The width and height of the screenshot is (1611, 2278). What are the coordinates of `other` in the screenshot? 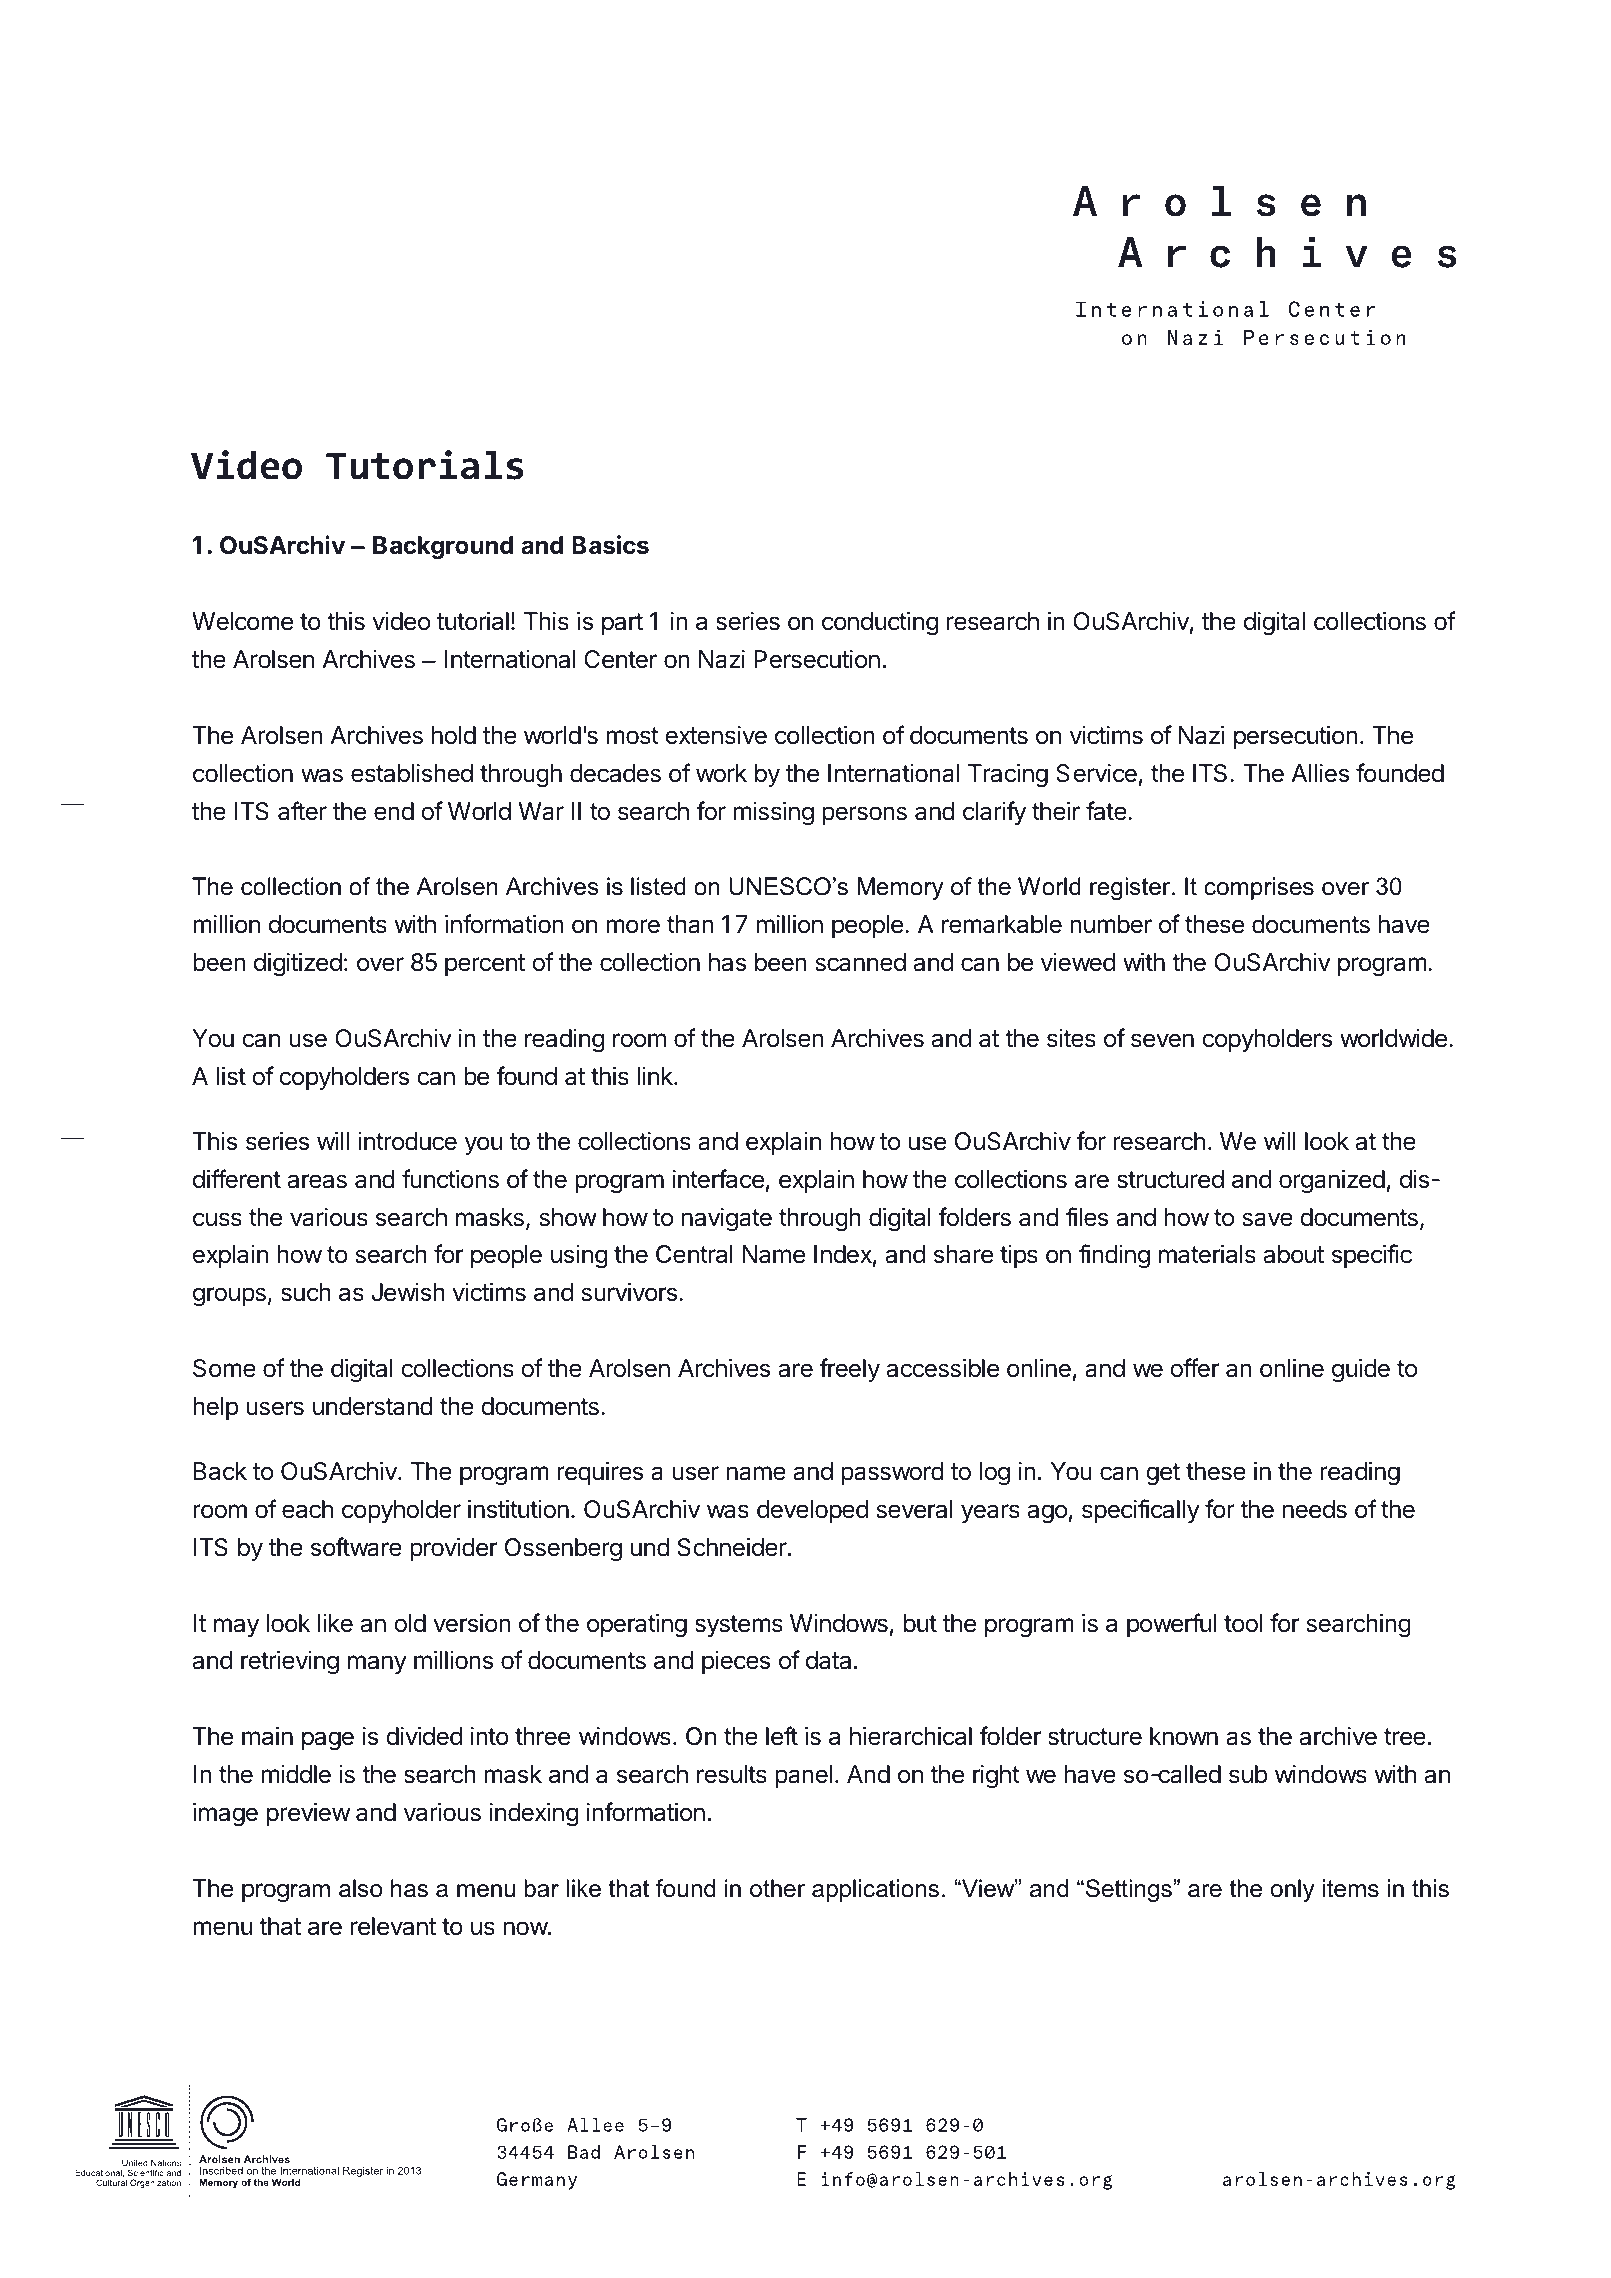 It's located at (777, 1888).
